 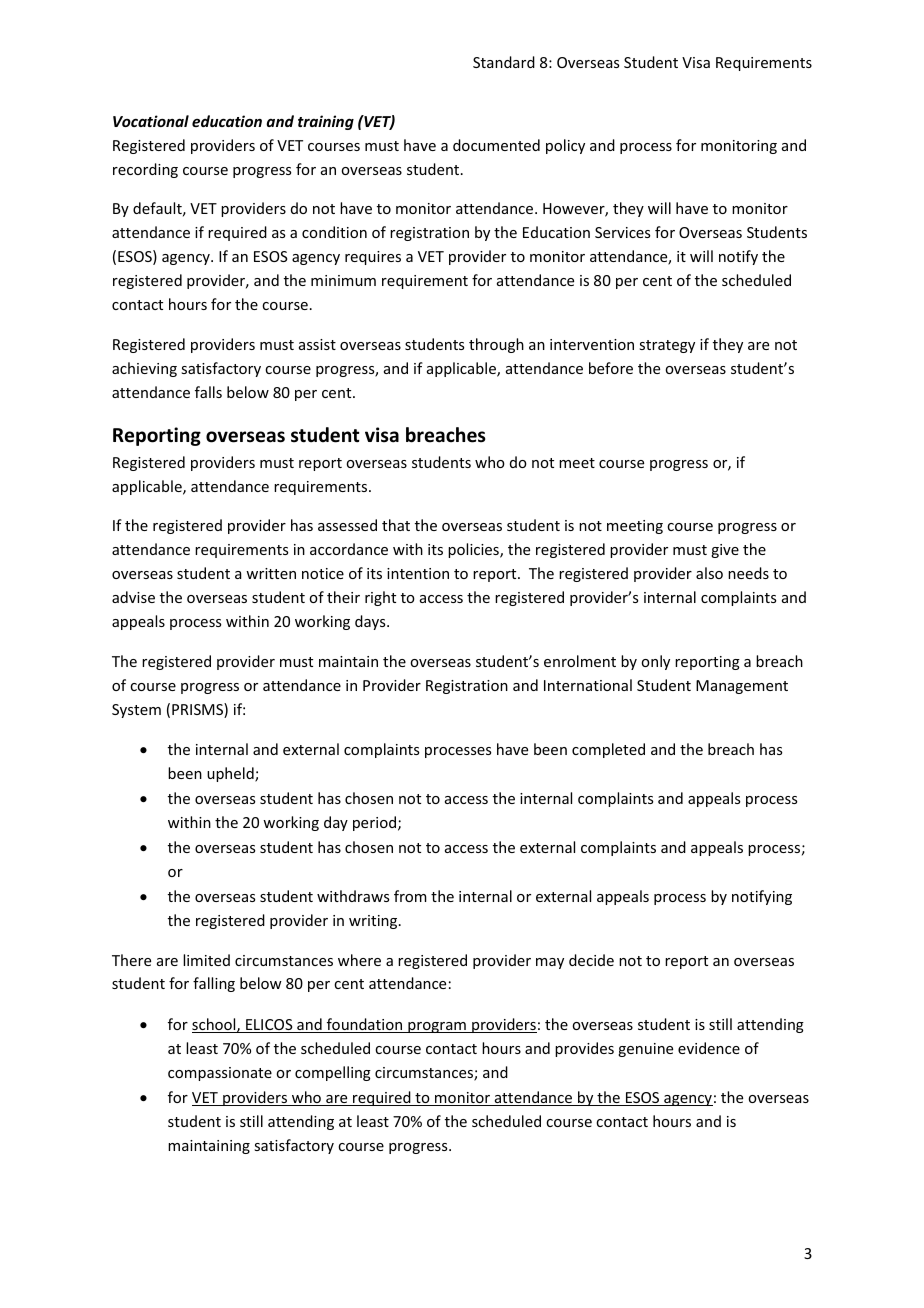 What do you see at coordinates (220, 1074) in the image?
I see `compassionate` at bounding box center [220, 1074].
